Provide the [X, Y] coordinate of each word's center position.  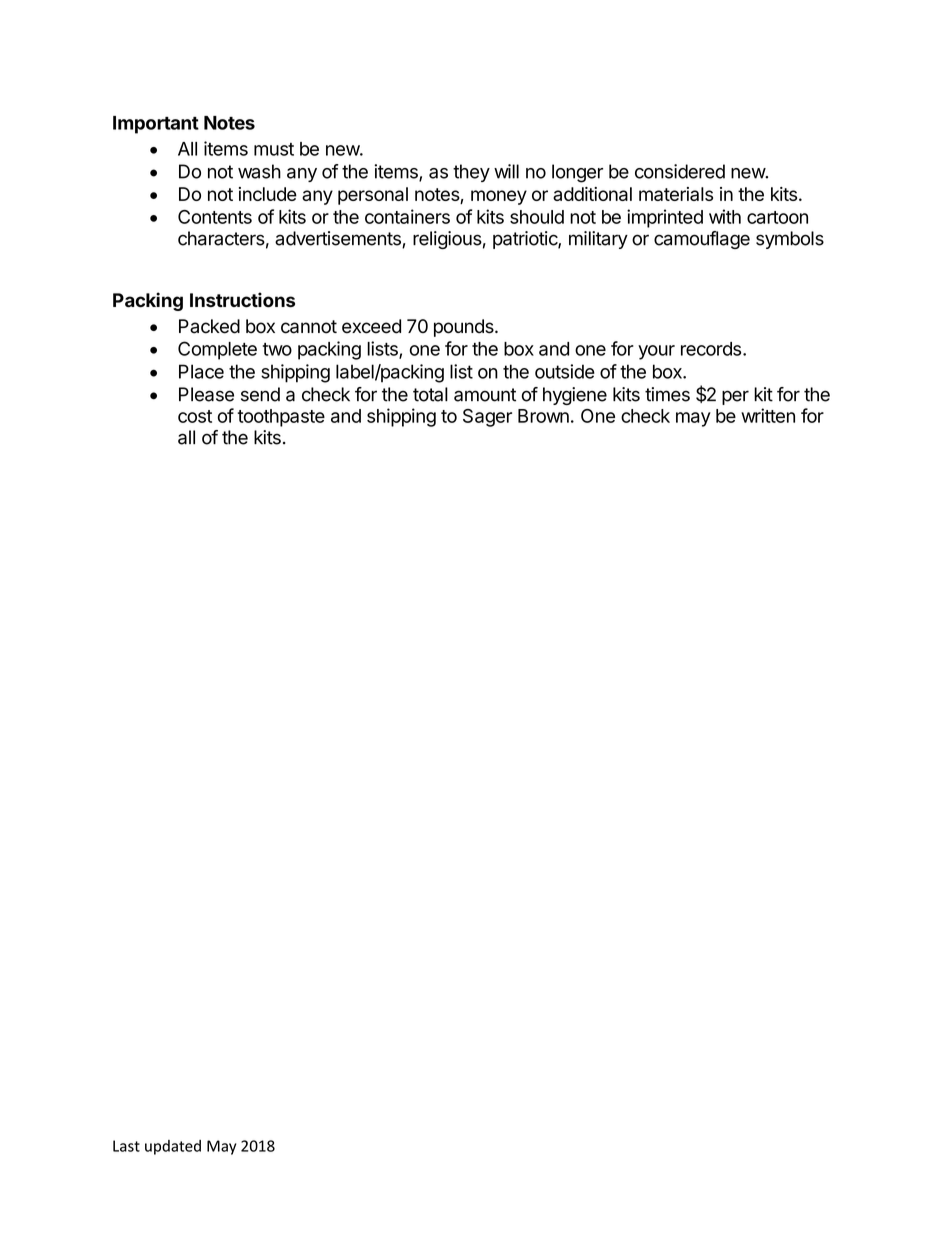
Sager [487, 418]
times [667, 394]
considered [680, 171]
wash [259, 171]
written [768, 415]
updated [173, 1147]
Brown [543, 416]
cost [195, 416]
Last [126, 1146]
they [471, 173]
